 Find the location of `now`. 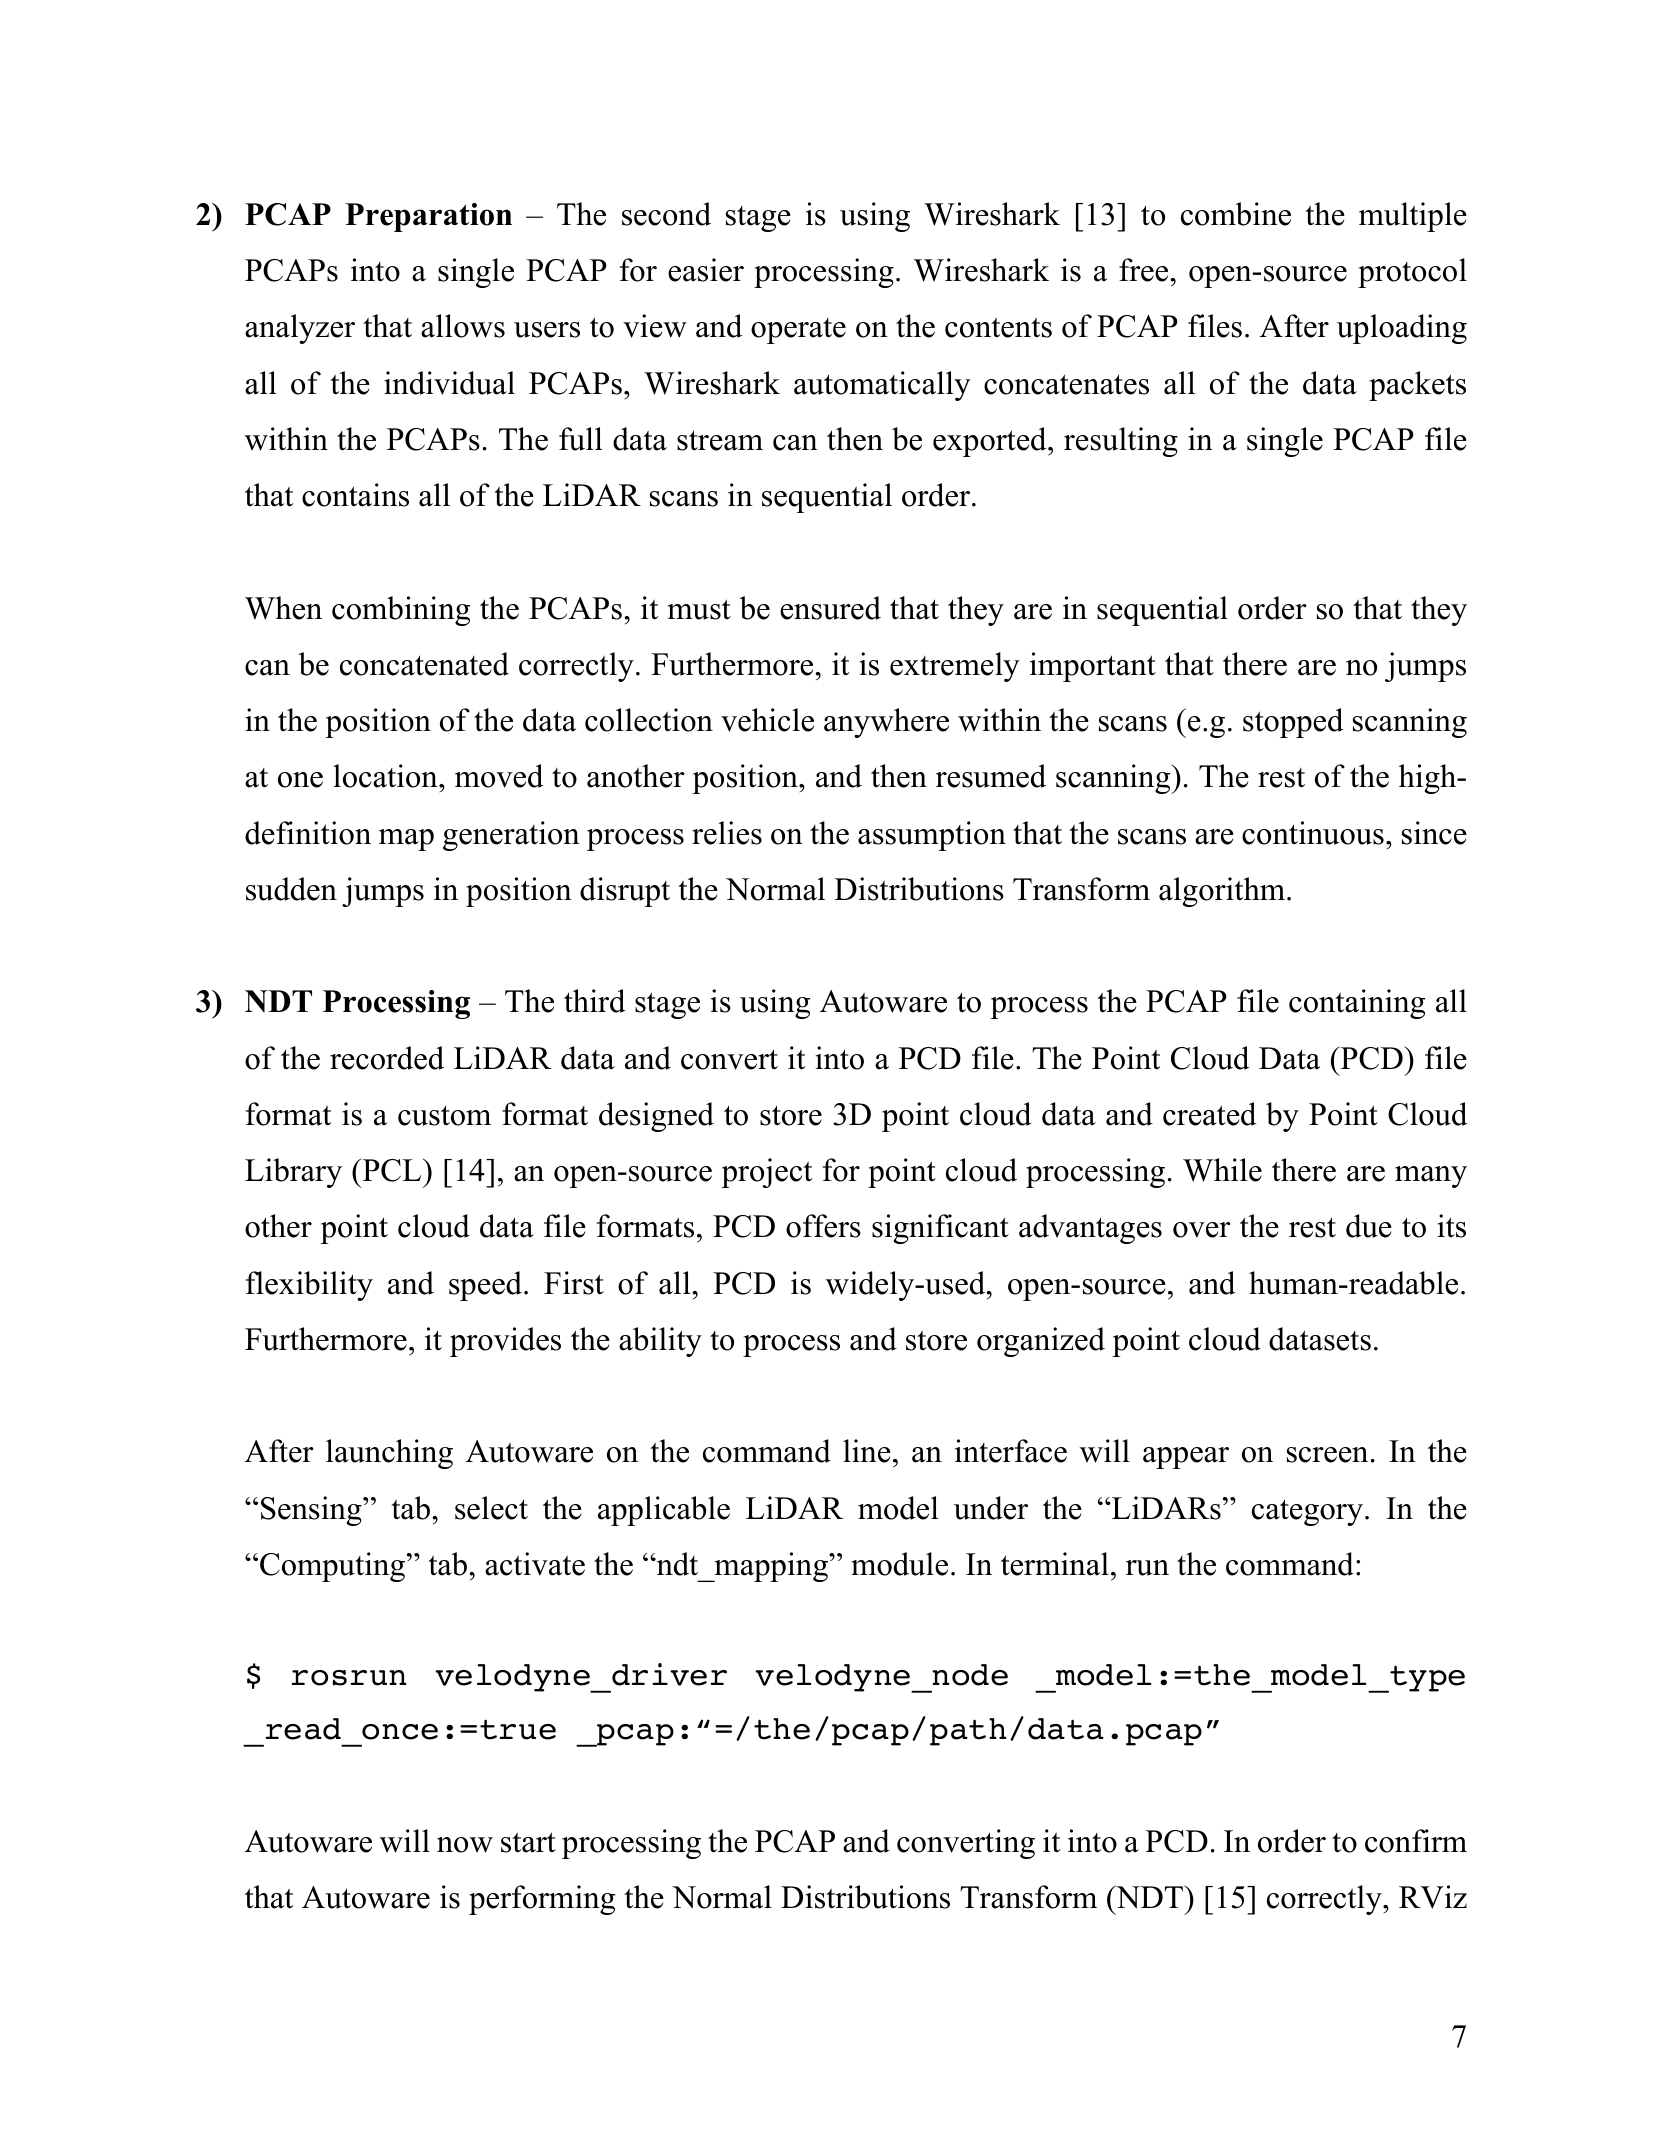

now is located at coordinates (465, 1845).
